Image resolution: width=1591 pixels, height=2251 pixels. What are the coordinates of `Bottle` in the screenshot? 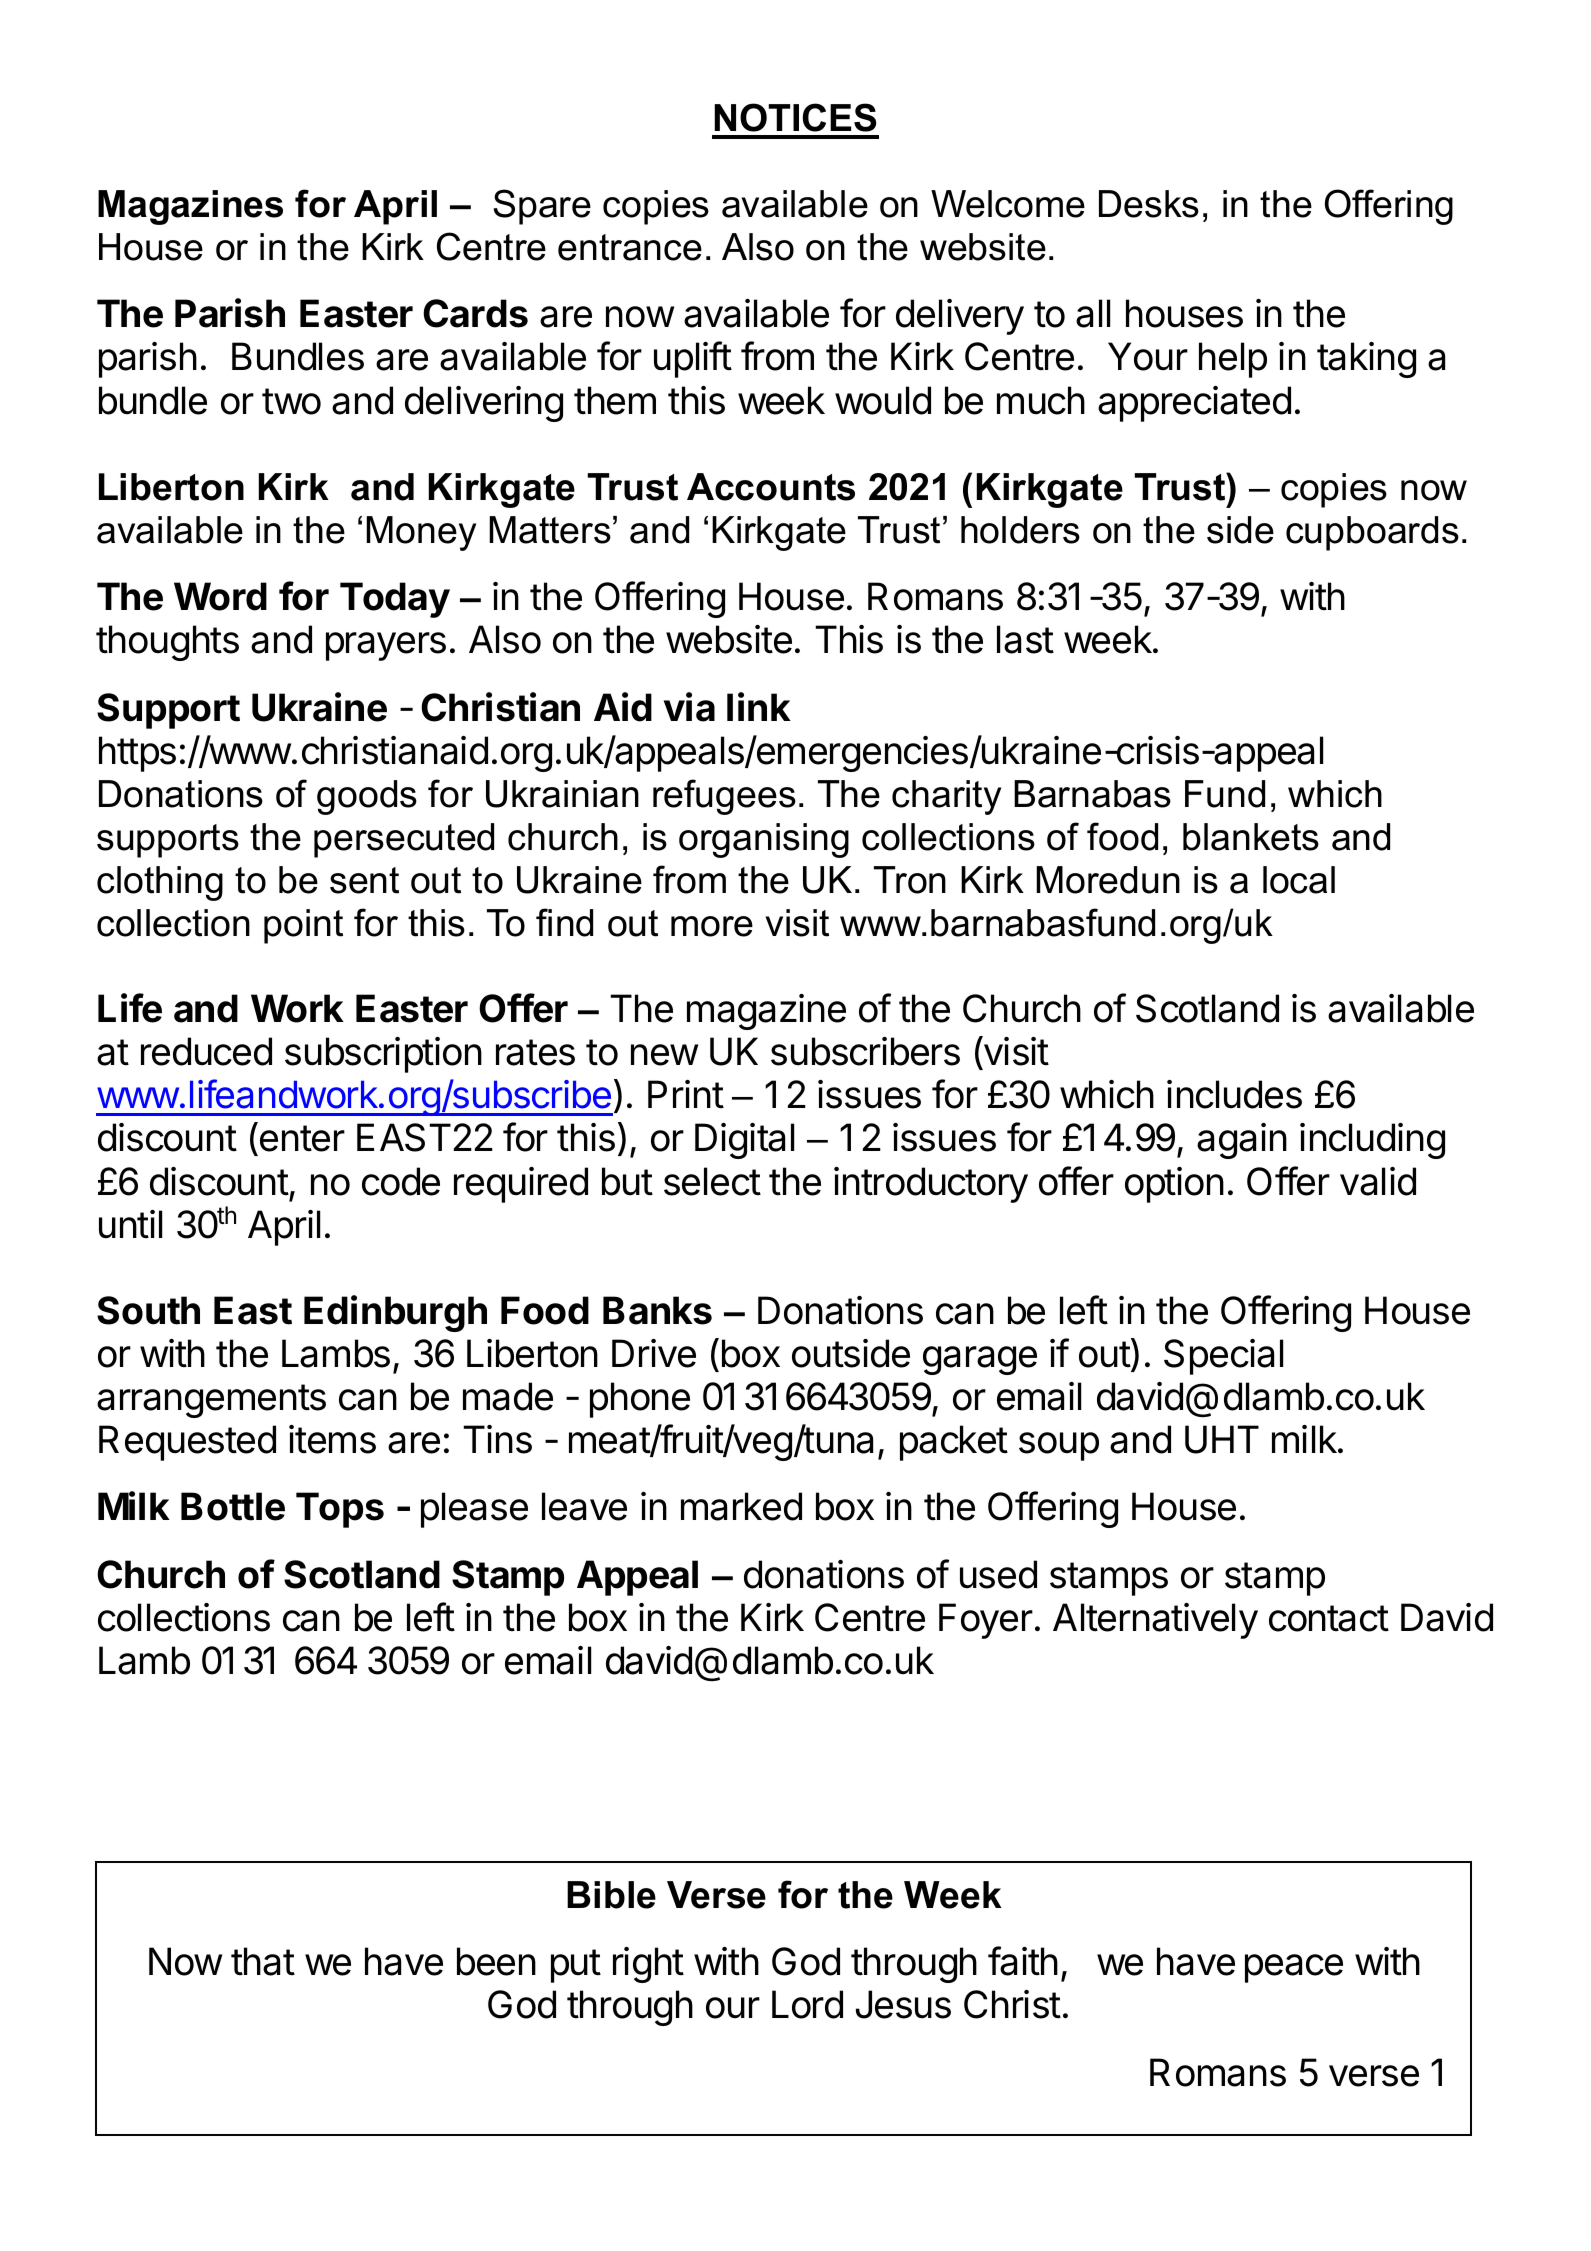 It's located at (233, 1506).
